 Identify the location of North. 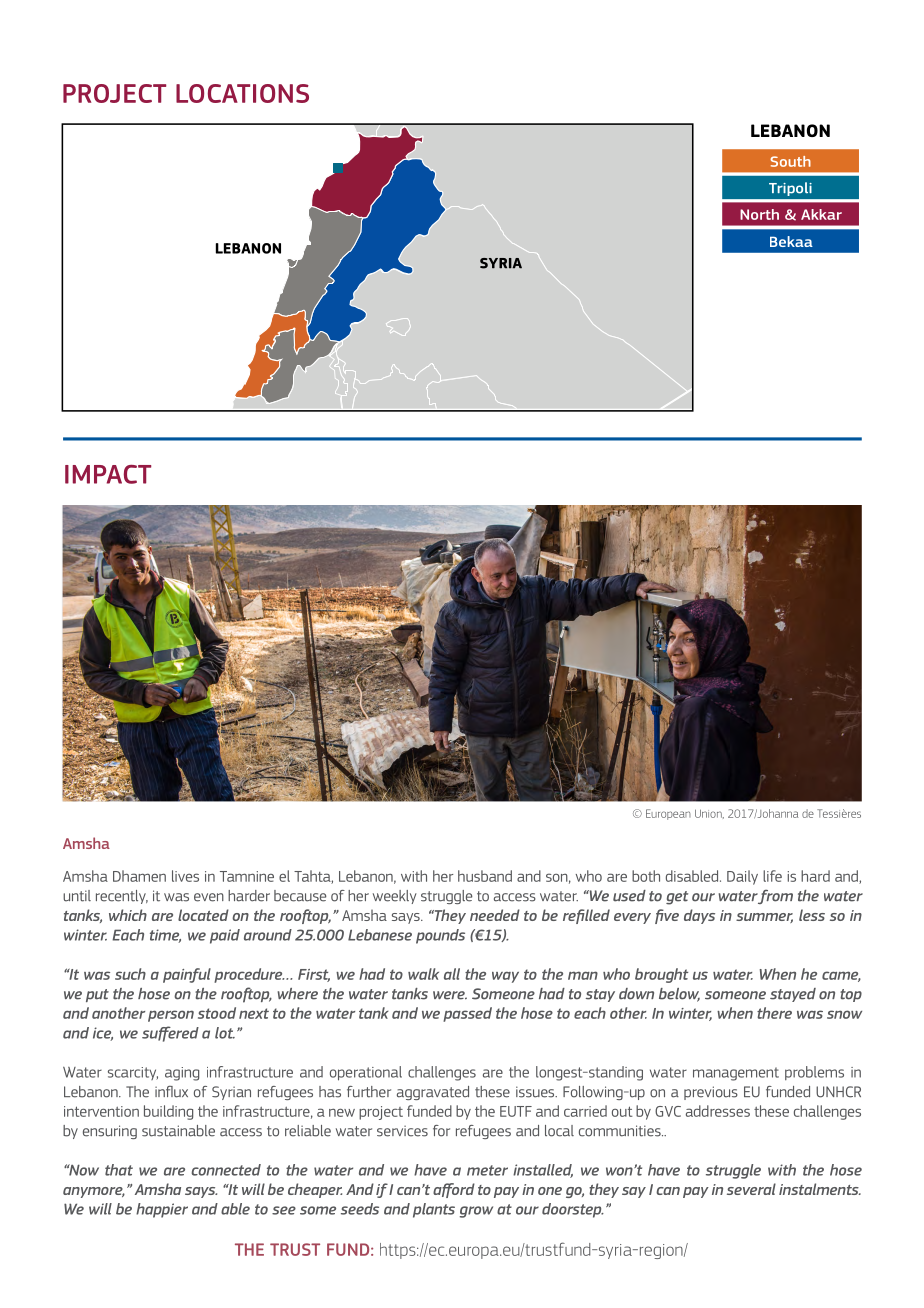
(759, 214).
